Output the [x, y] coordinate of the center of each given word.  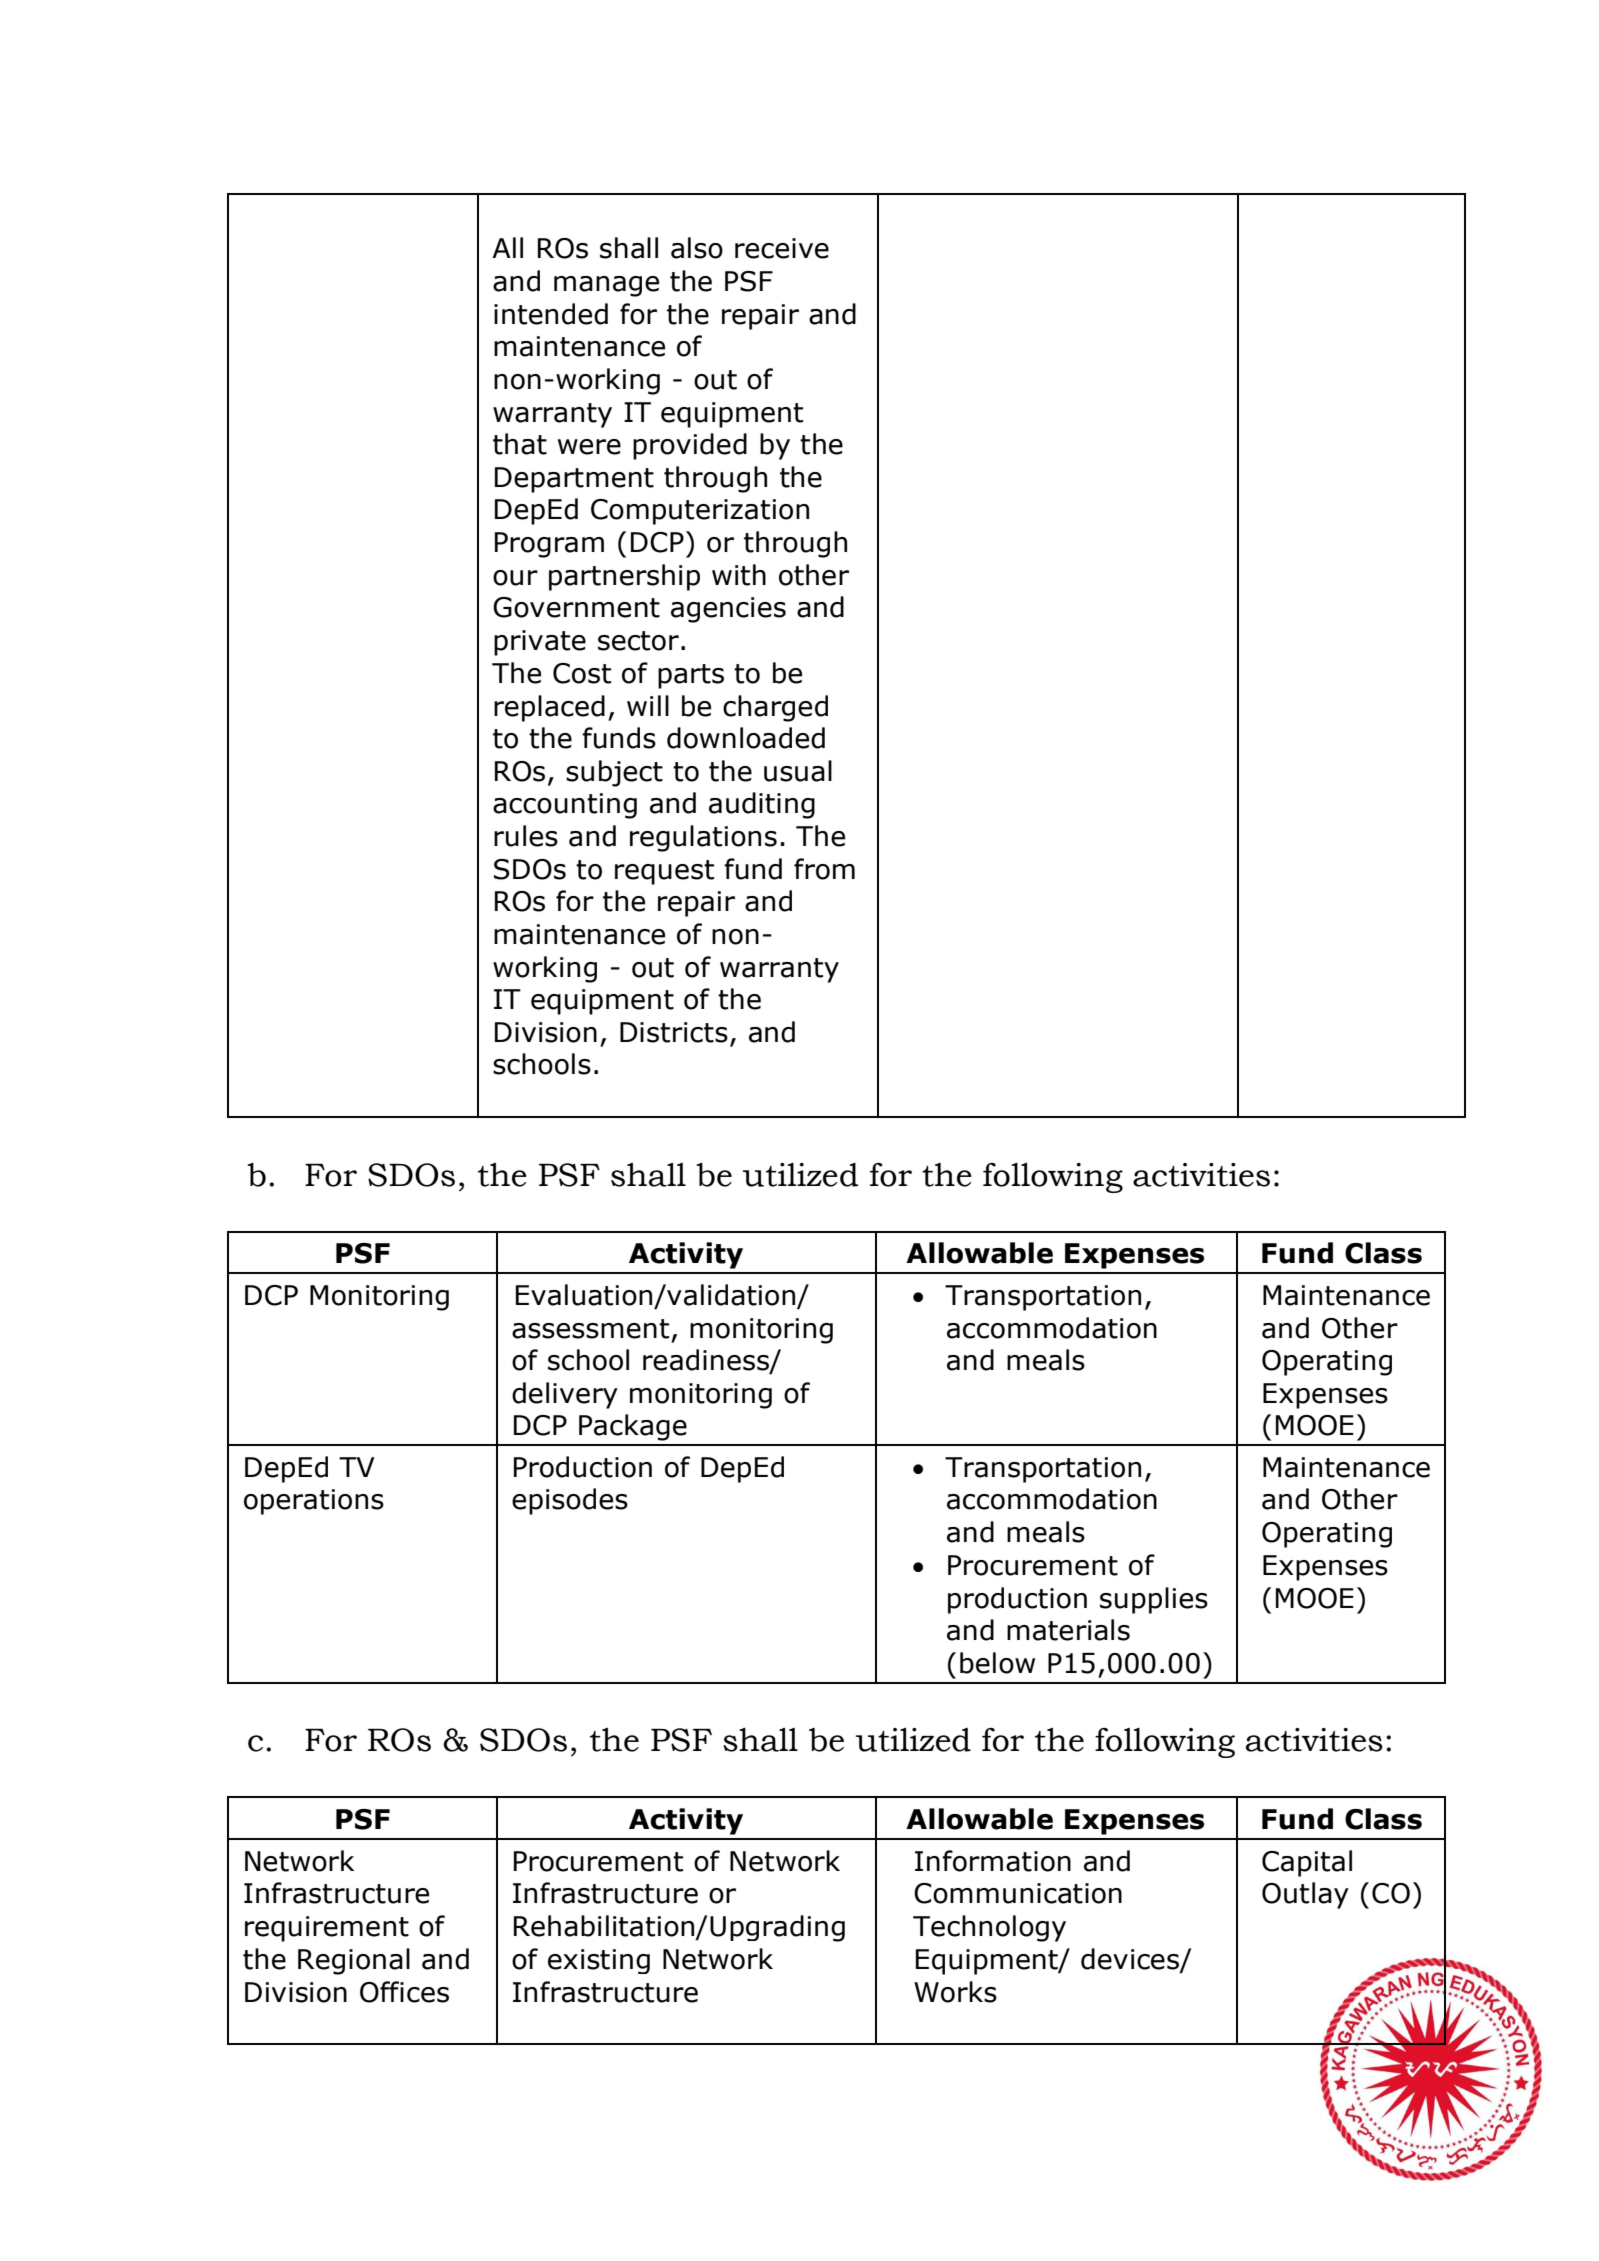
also [697, 248]
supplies [1154, 1600]
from [824, 869]
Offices [404, 1992]
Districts [674, 1032]
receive [782, 248]
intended [551, 314]
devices [1131, 1960]
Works [955, 1992]
